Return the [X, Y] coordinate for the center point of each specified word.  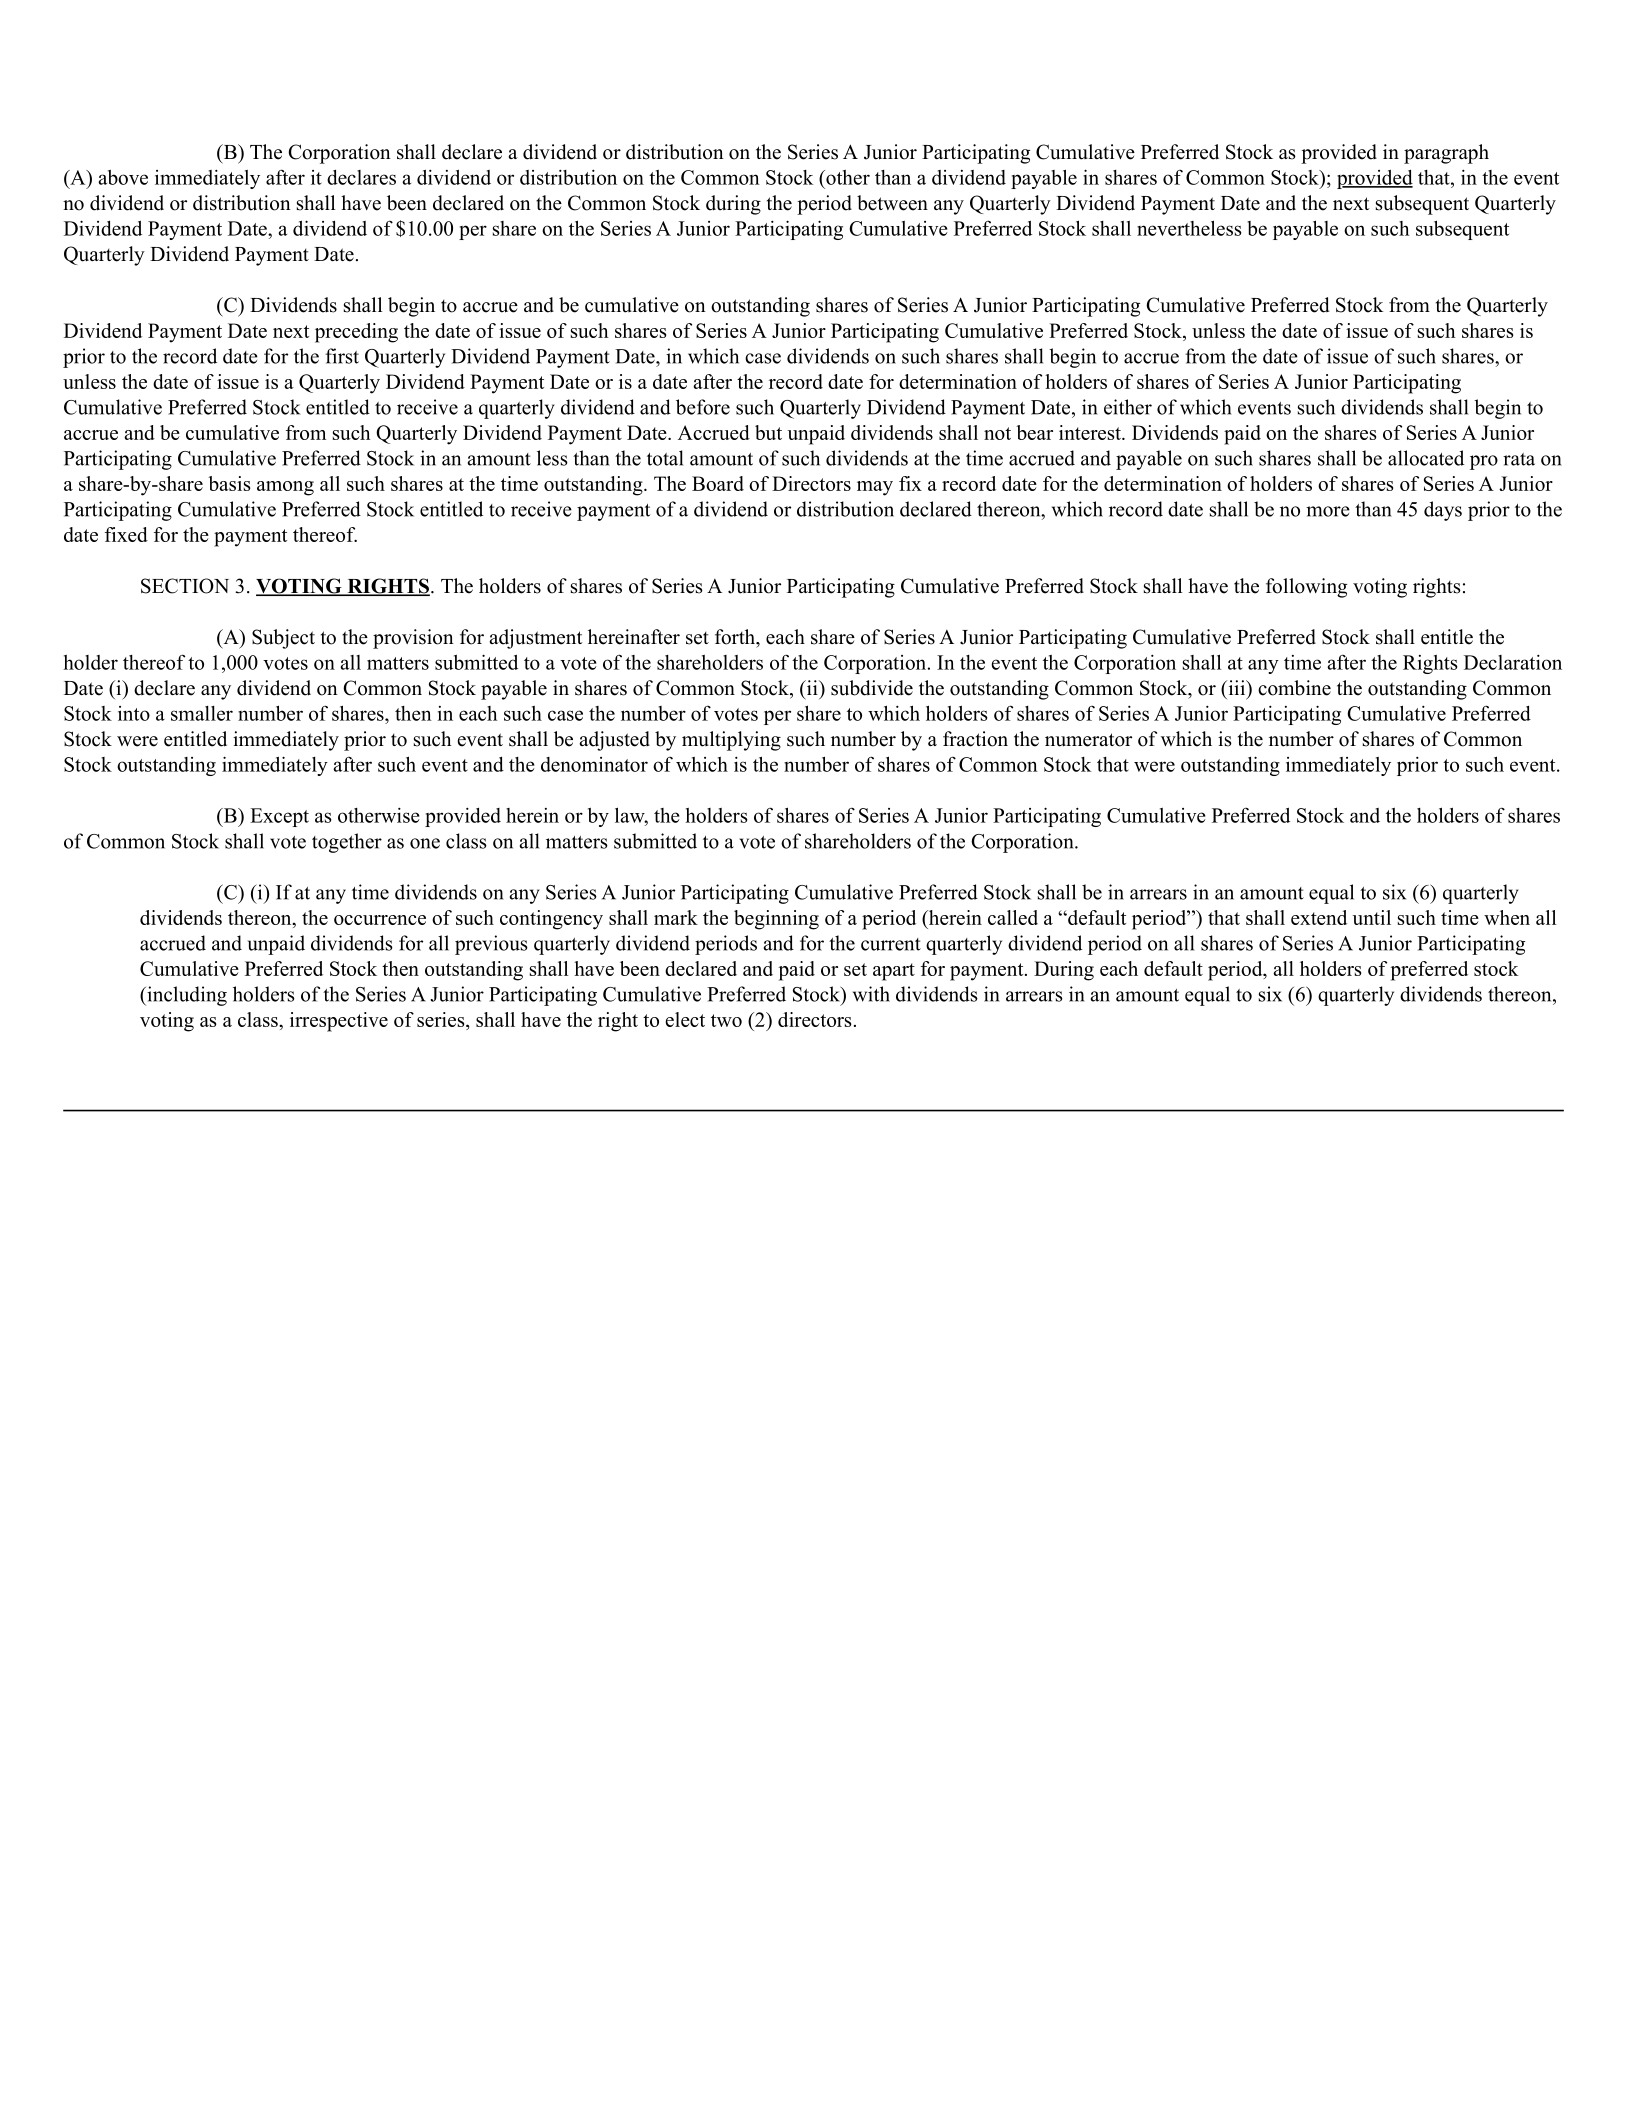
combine [1294, 688]
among [285, 488]
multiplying [731, 741]
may [875, 488]
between [892, 203]
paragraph [1446, 154]
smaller [202, 713]
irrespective [339, 1022]
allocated [1426, 458]
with [871, 994]
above [123, 177]
